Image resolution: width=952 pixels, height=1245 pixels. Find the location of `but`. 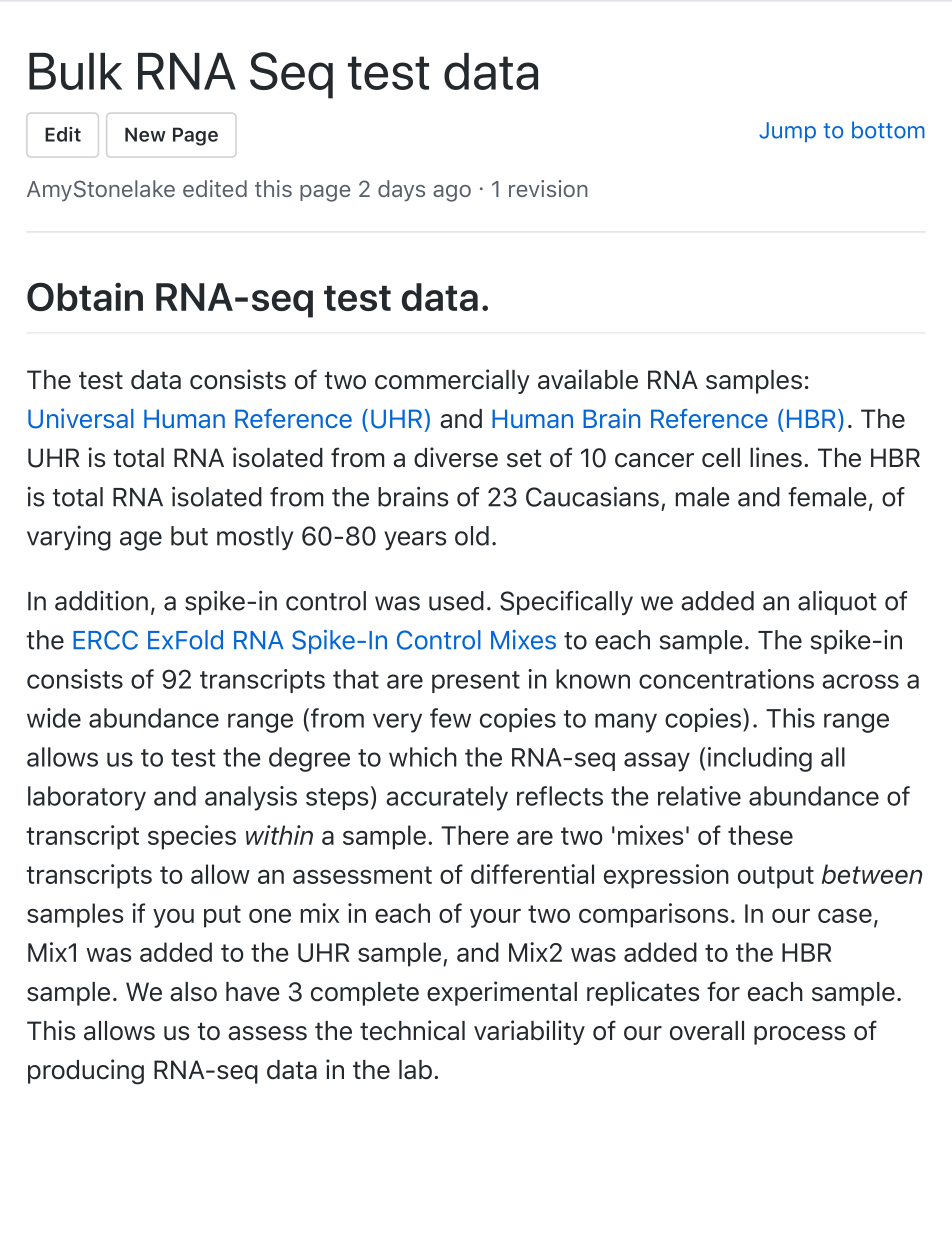

but is located at coordinates (189, 536).
